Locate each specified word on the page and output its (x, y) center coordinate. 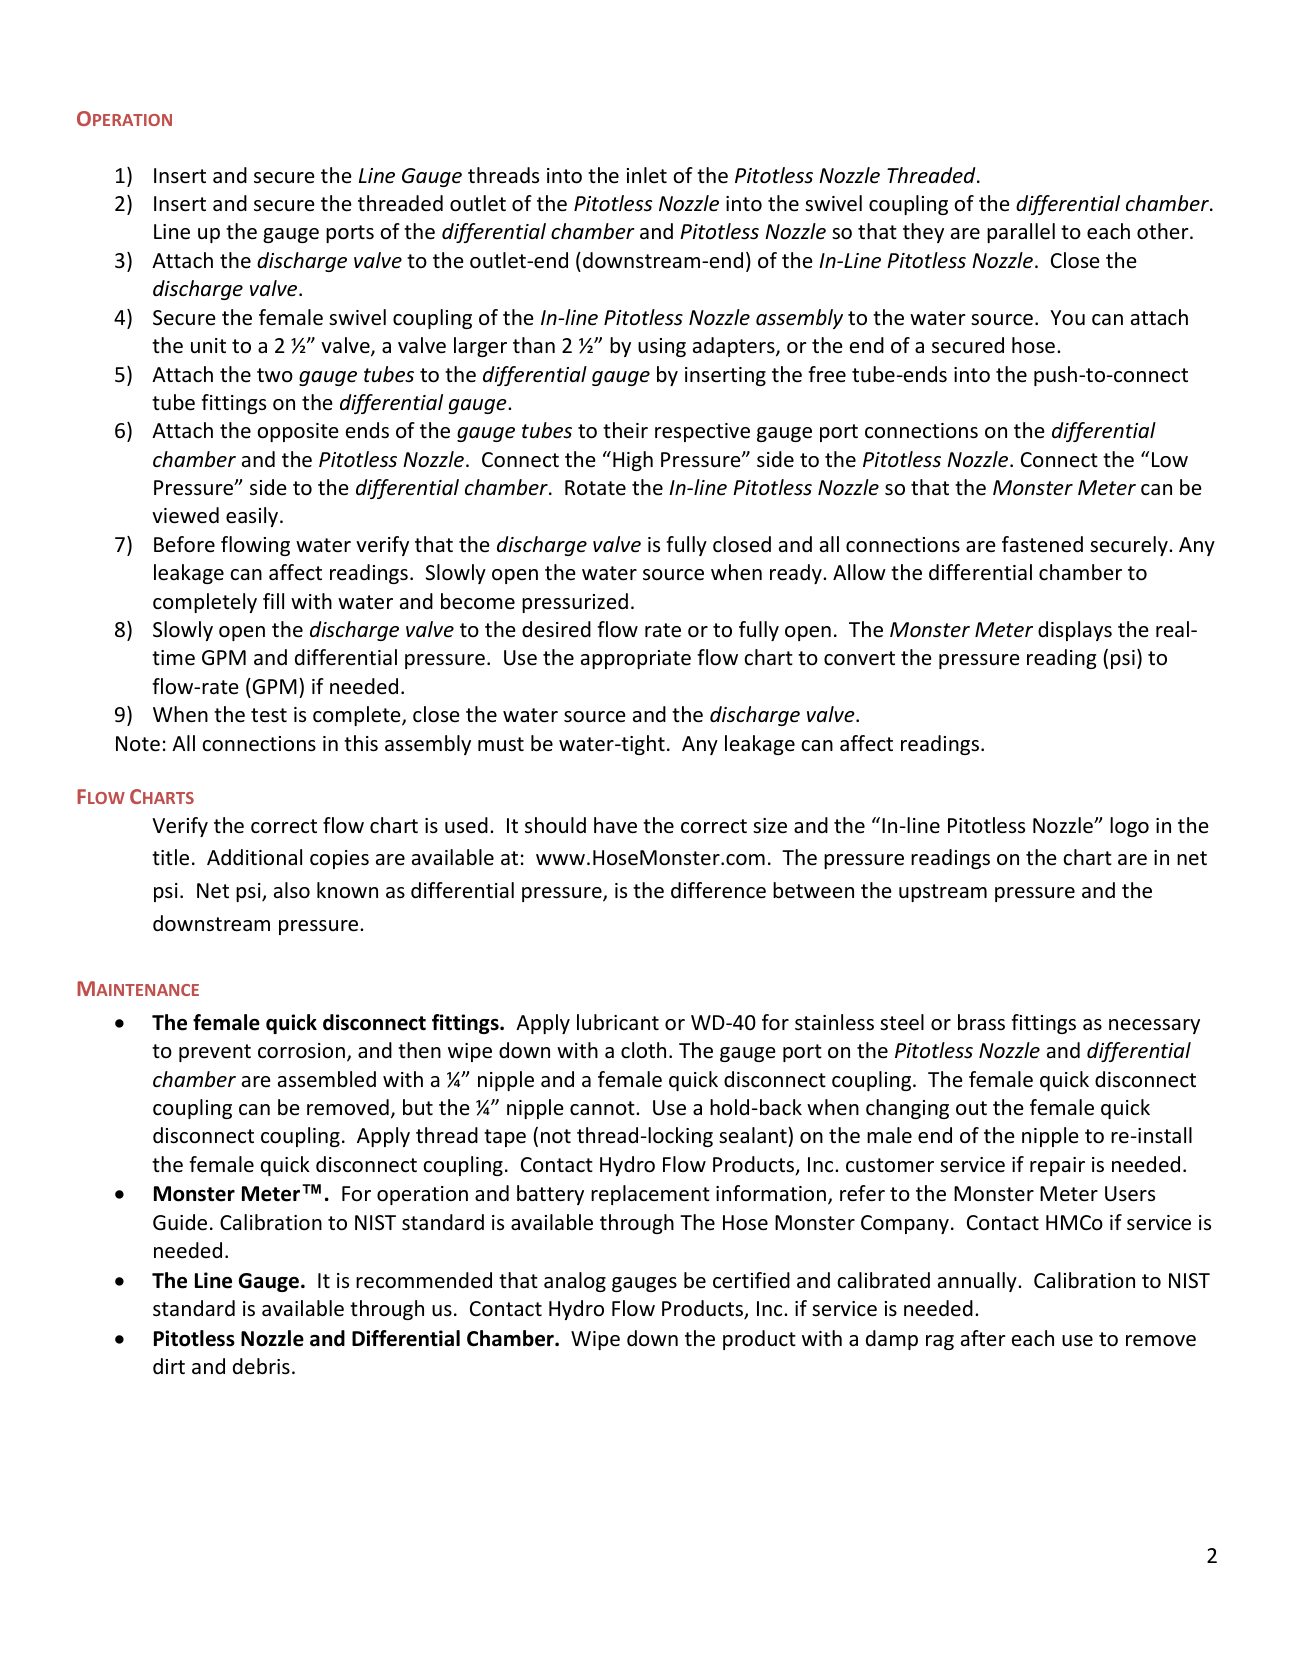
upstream (943, 893)
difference (718, 890)
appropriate (636, 659)
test (269, 715)
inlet (647, 175)
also (292, 890)
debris (261, 1366)
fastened (1042, 544)
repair (1057, 1166)
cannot (603, 1108)
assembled (327, 1079)
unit (208, 346)
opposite (298, 432)
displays (1075, 631)
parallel (1021, 233)
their (625, 430)
